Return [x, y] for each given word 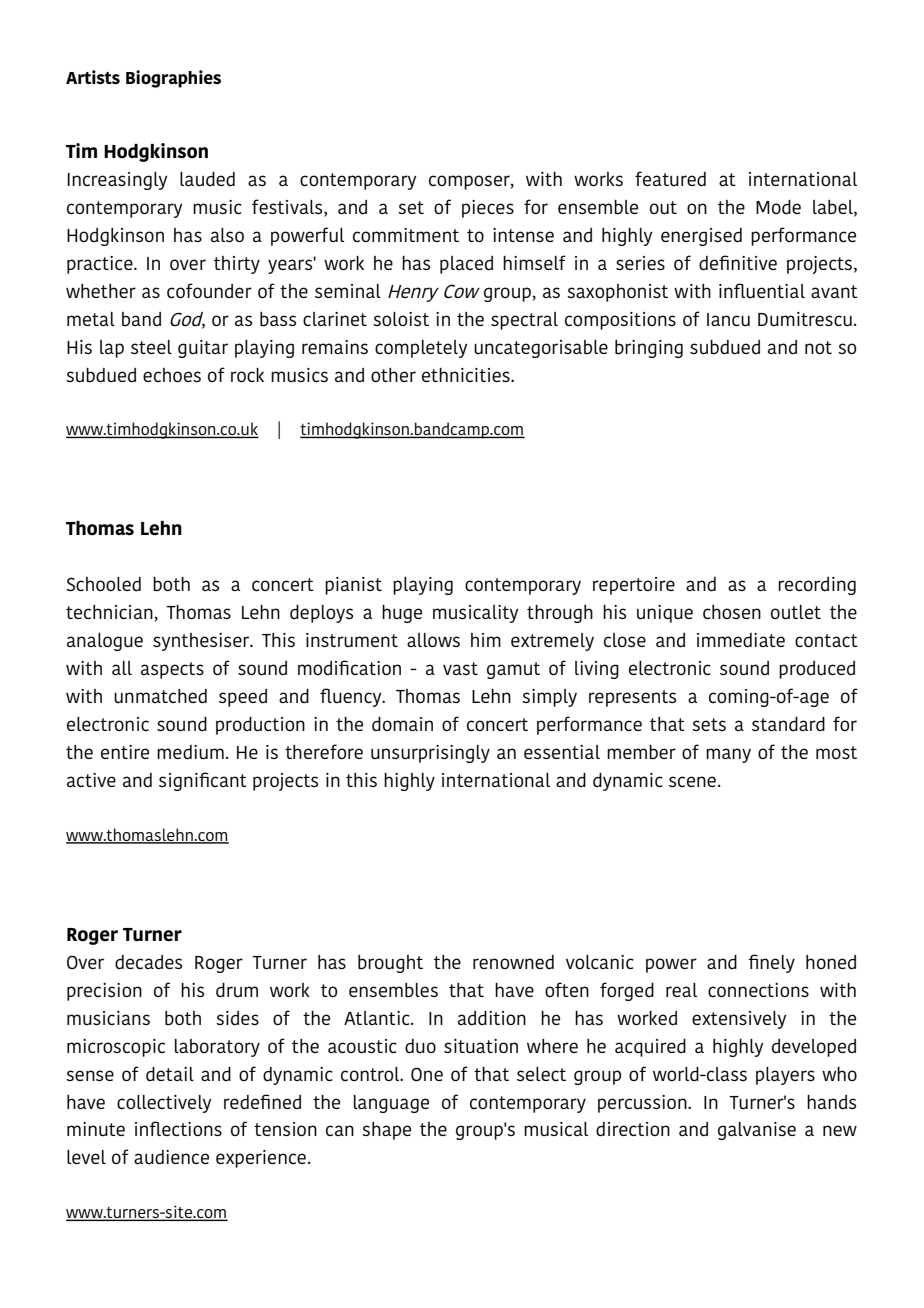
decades [148, 962]
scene [692, 781]
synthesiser [202, 642]
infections [178, 1128]
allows [433, 640]
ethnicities [467, 375]
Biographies [173, 79]
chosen [732, 612]
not [818, 347]
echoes [172, 375]
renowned [513, 962]
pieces [488, 209]
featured [670, 178]
